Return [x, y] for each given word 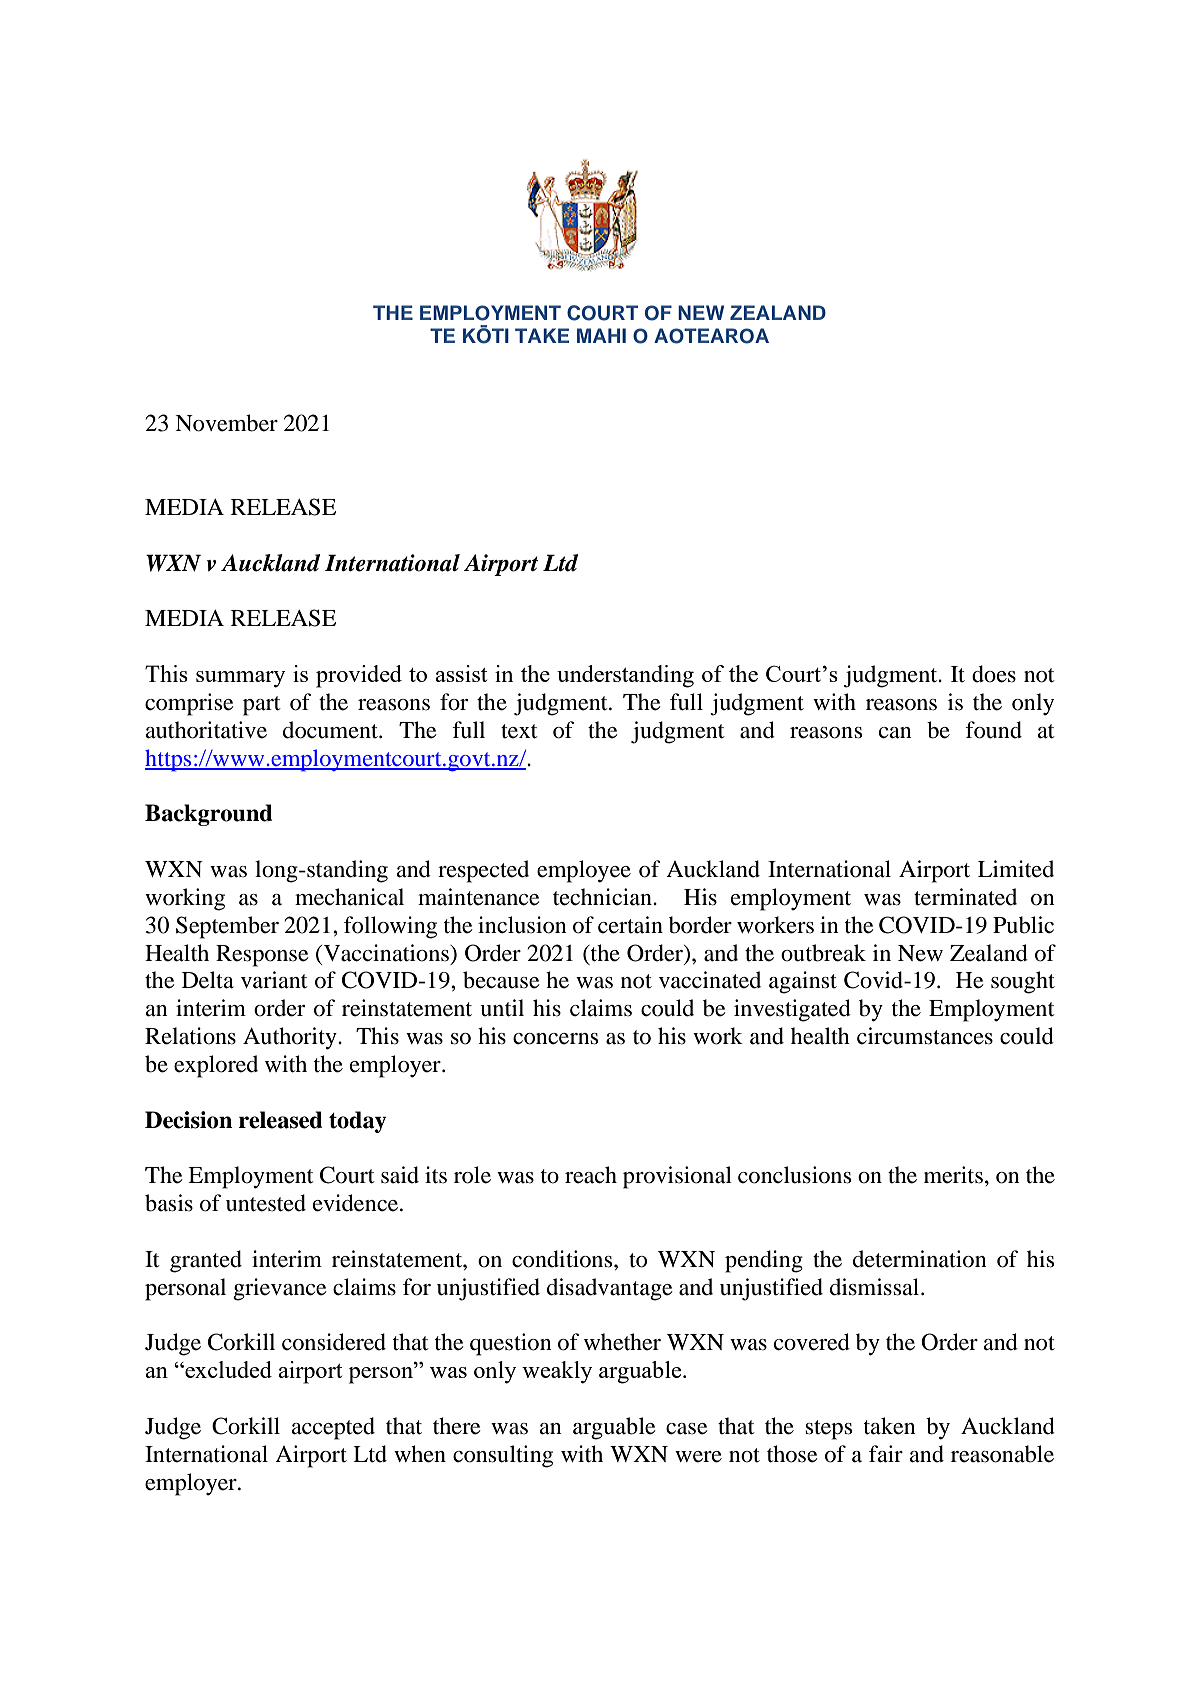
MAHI [601, 335]
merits [953, 1175]
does [994, 674]
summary [241, 679]
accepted [333, 1428]
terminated [965, 897]
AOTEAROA [711, 336]
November [226, 423]
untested [266, 1203]
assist [461, 673]
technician [603, 897]
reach [591, 1175]
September [227, 927]
